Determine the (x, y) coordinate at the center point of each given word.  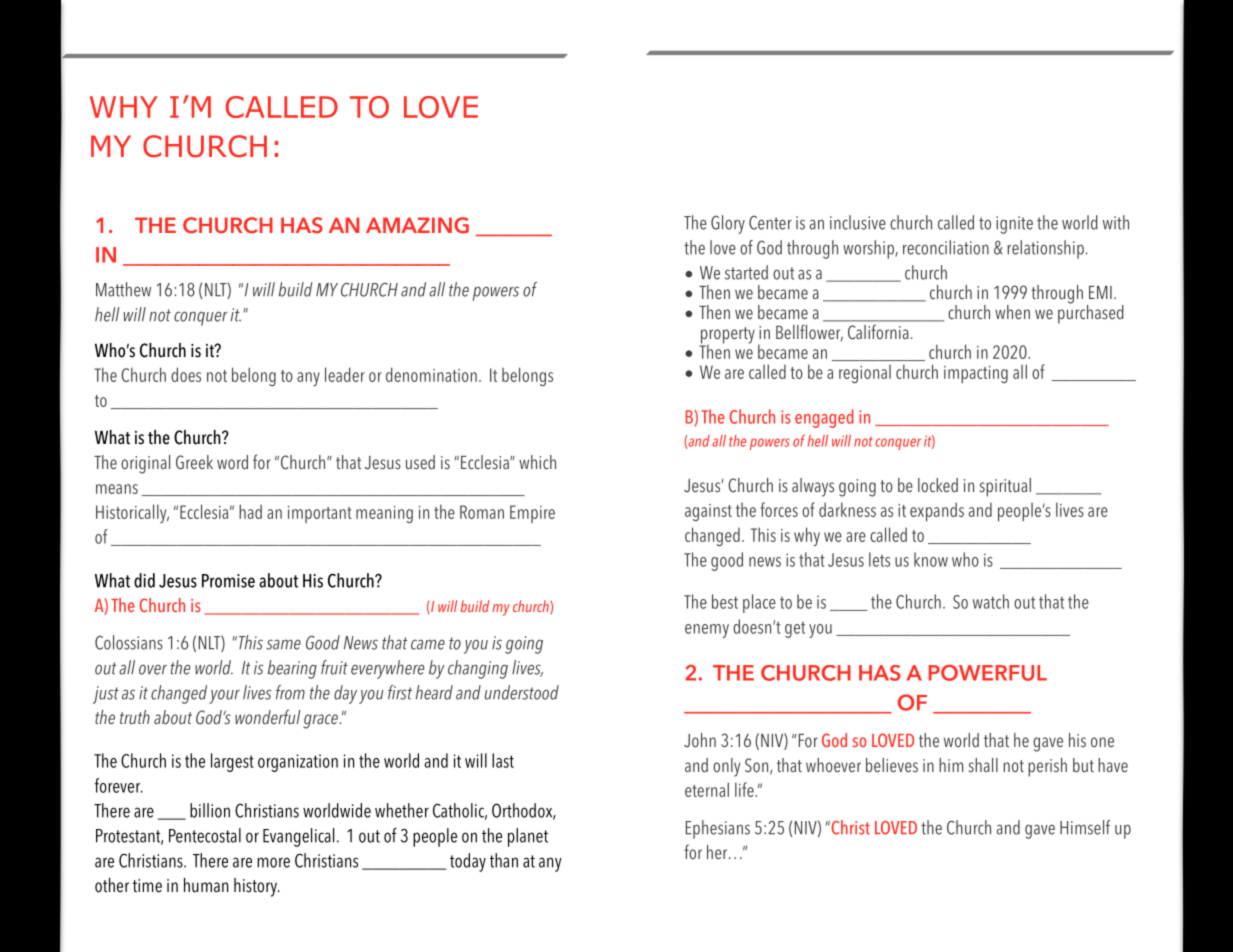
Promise (228, 581)
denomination (431, 374)
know (931, 559)
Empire (532, 514)
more (273, 862)
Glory (728, 224)
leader (345, 374)
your (224, 697)
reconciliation (946, 247)
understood (522, 692)
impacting (976, 374)
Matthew (123, 289)
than (504, 860)
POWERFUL (988, 673)
